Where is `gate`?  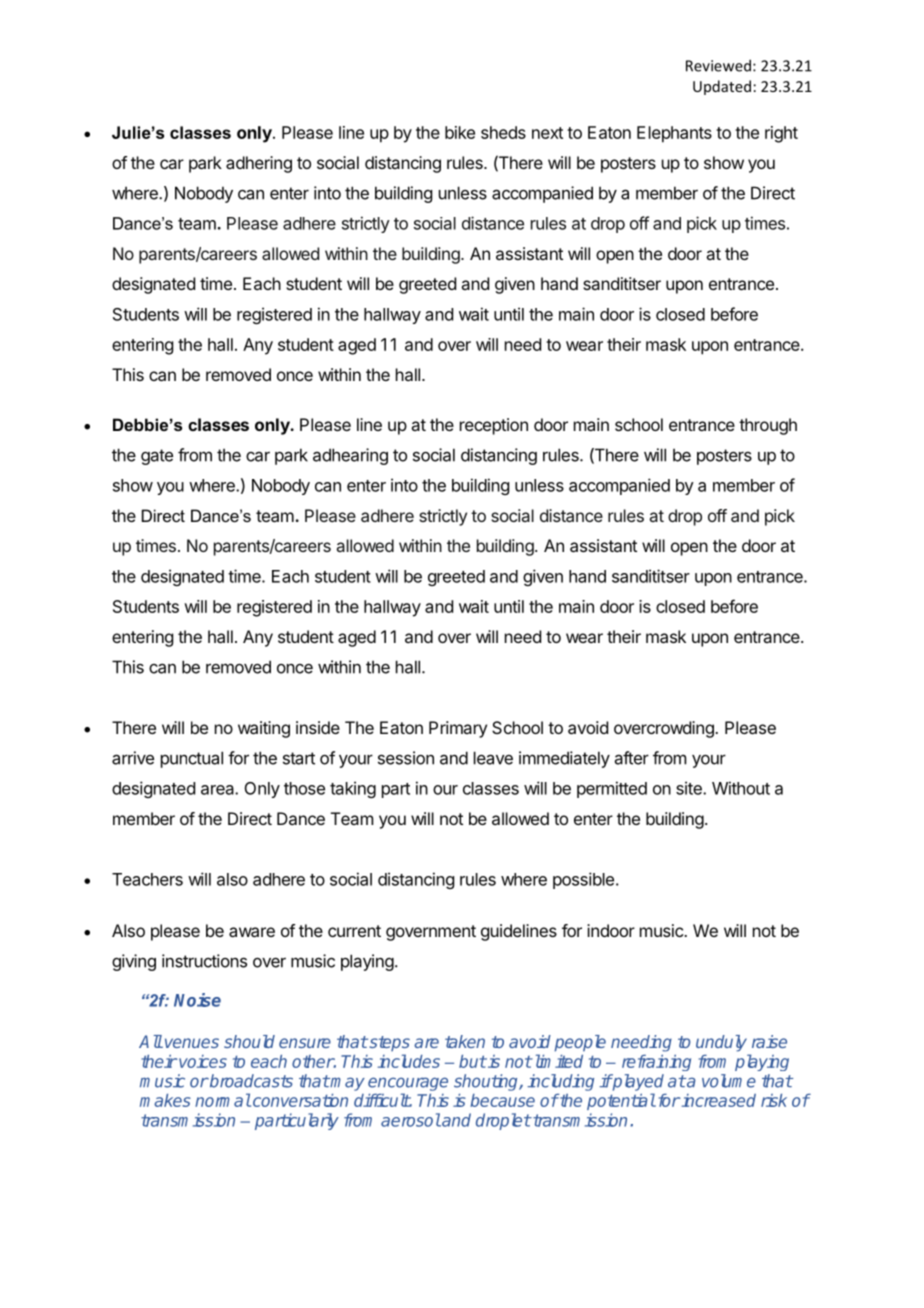
gate is located at coordinates (157, 457).
